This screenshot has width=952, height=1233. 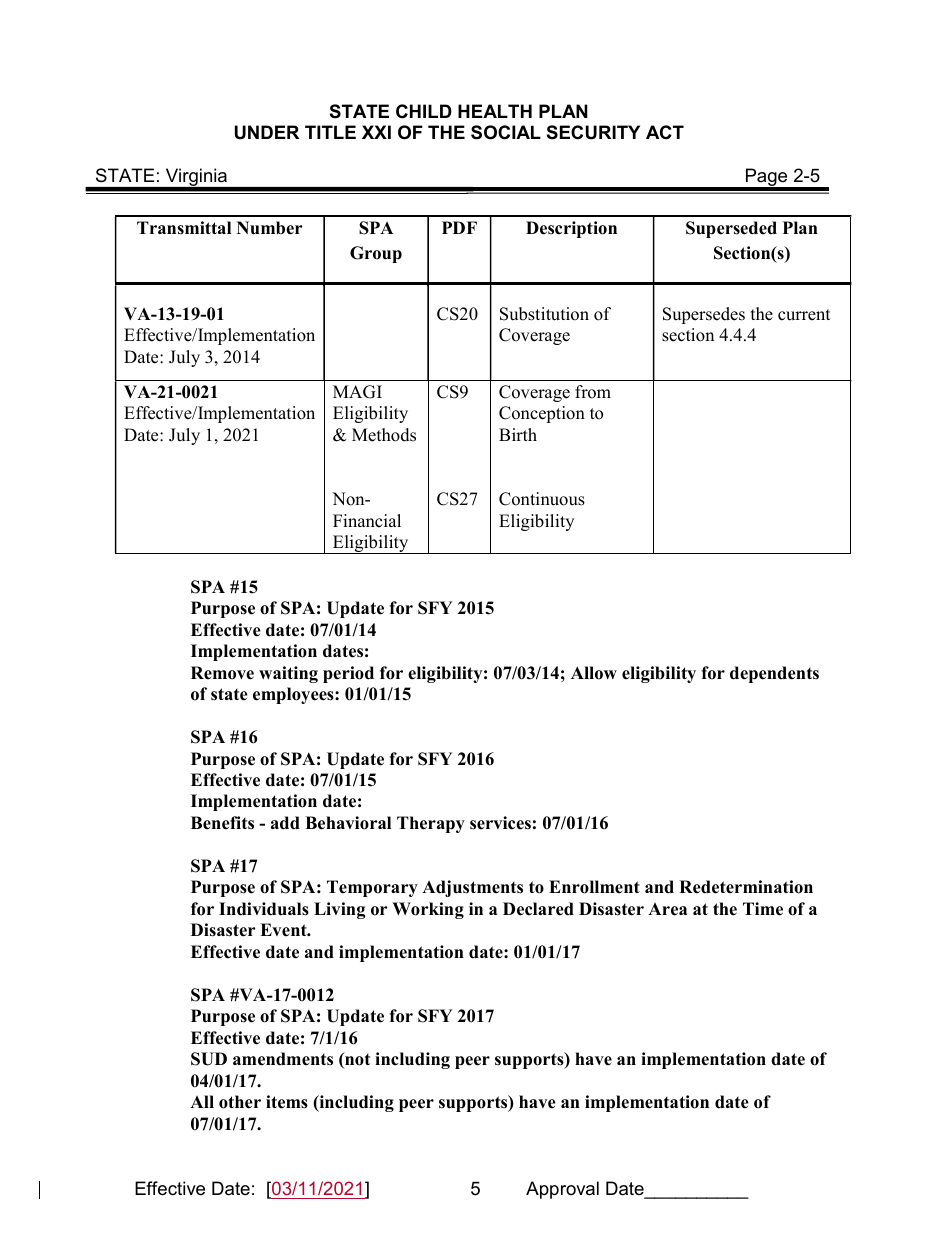 I want to click on SOCIAL, so click(x=506, y=132).
